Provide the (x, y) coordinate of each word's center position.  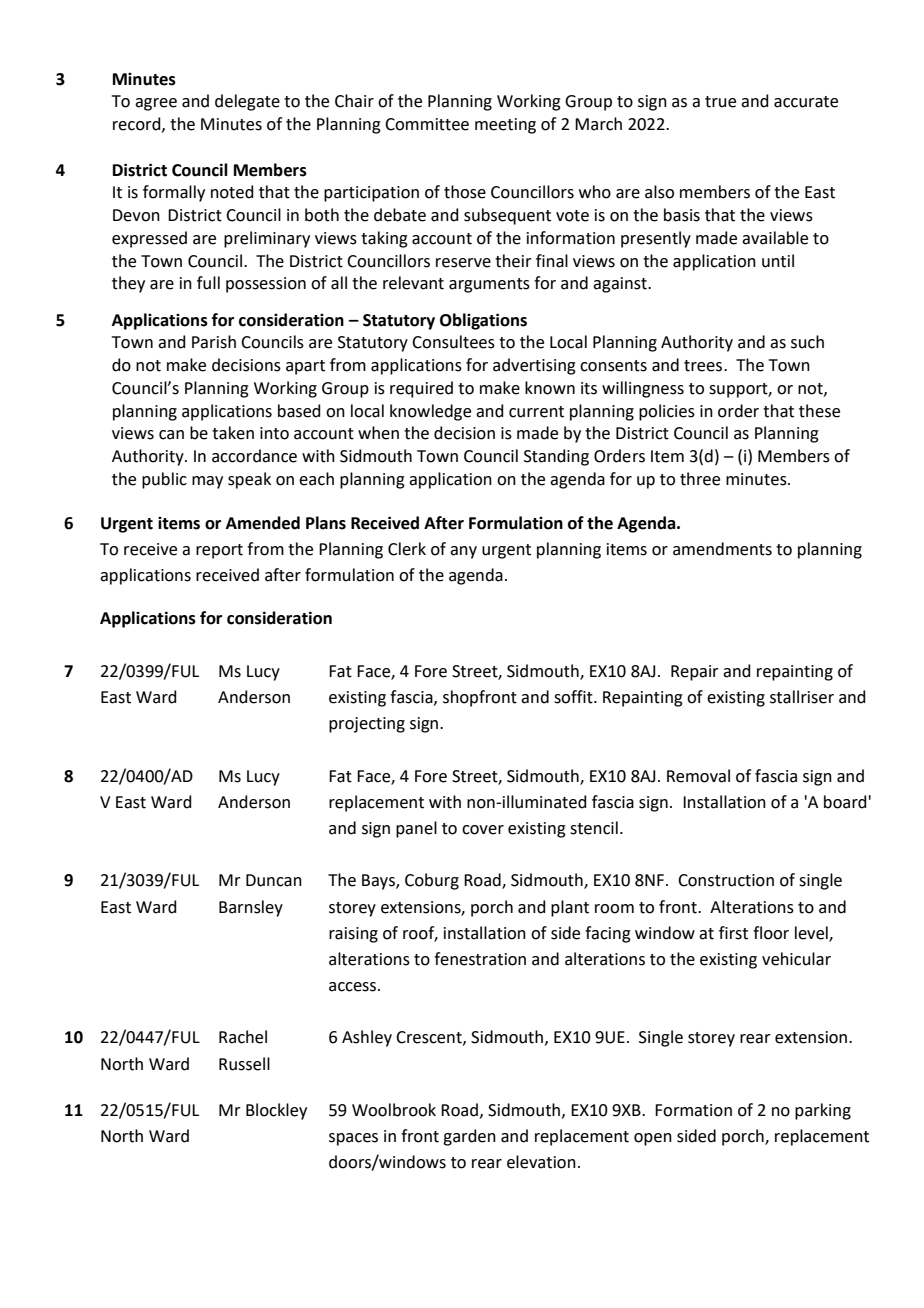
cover (483, 830)
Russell (244, 1064)
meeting (505, 126)
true (720, 102)
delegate (247, 102)
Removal (698, 776)
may (207, 482)
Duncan (274, 880)
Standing (556, 457)
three (700, 479)
